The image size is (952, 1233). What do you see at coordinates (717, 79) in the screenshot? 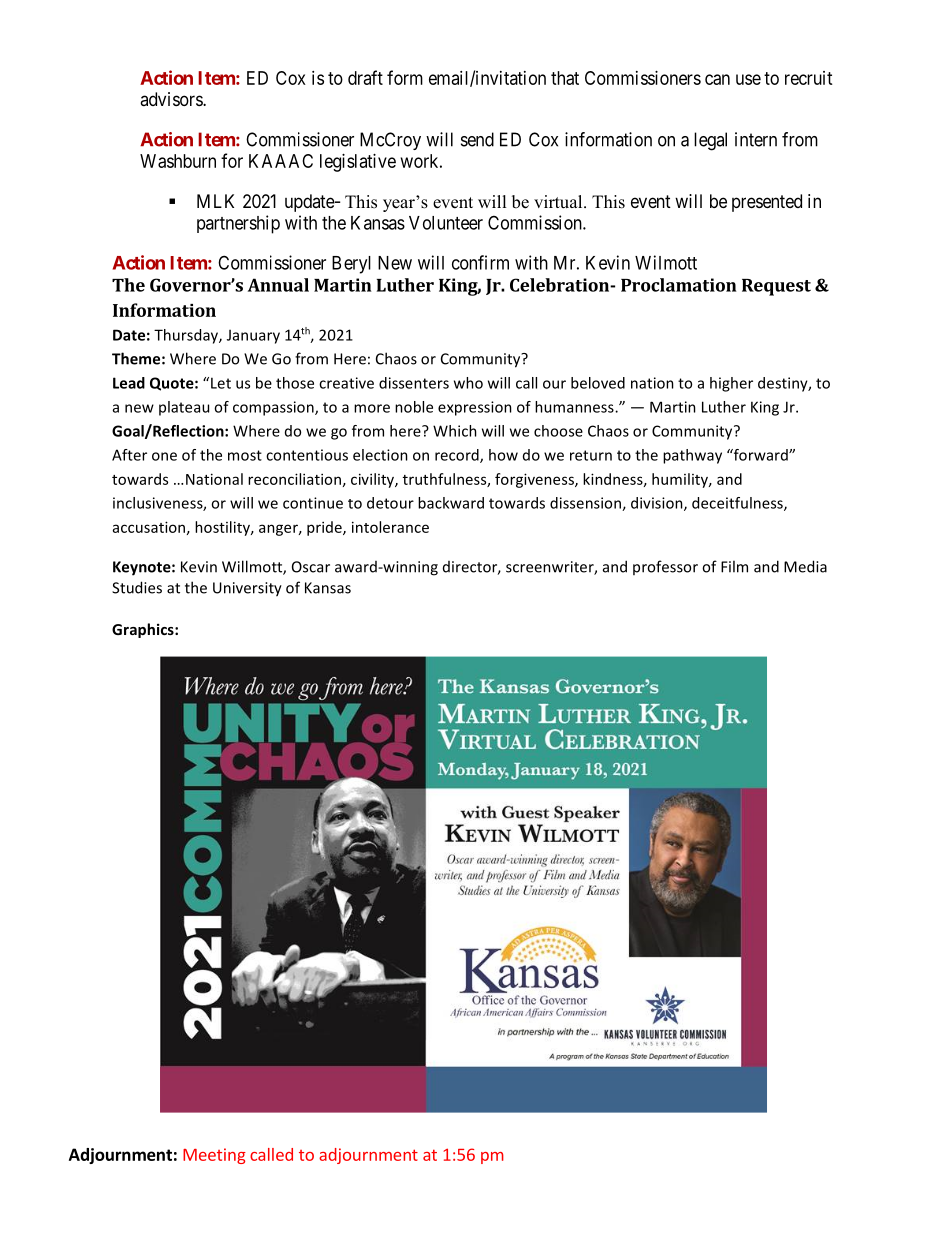
I see `can` at bounding box center [717, 79].
